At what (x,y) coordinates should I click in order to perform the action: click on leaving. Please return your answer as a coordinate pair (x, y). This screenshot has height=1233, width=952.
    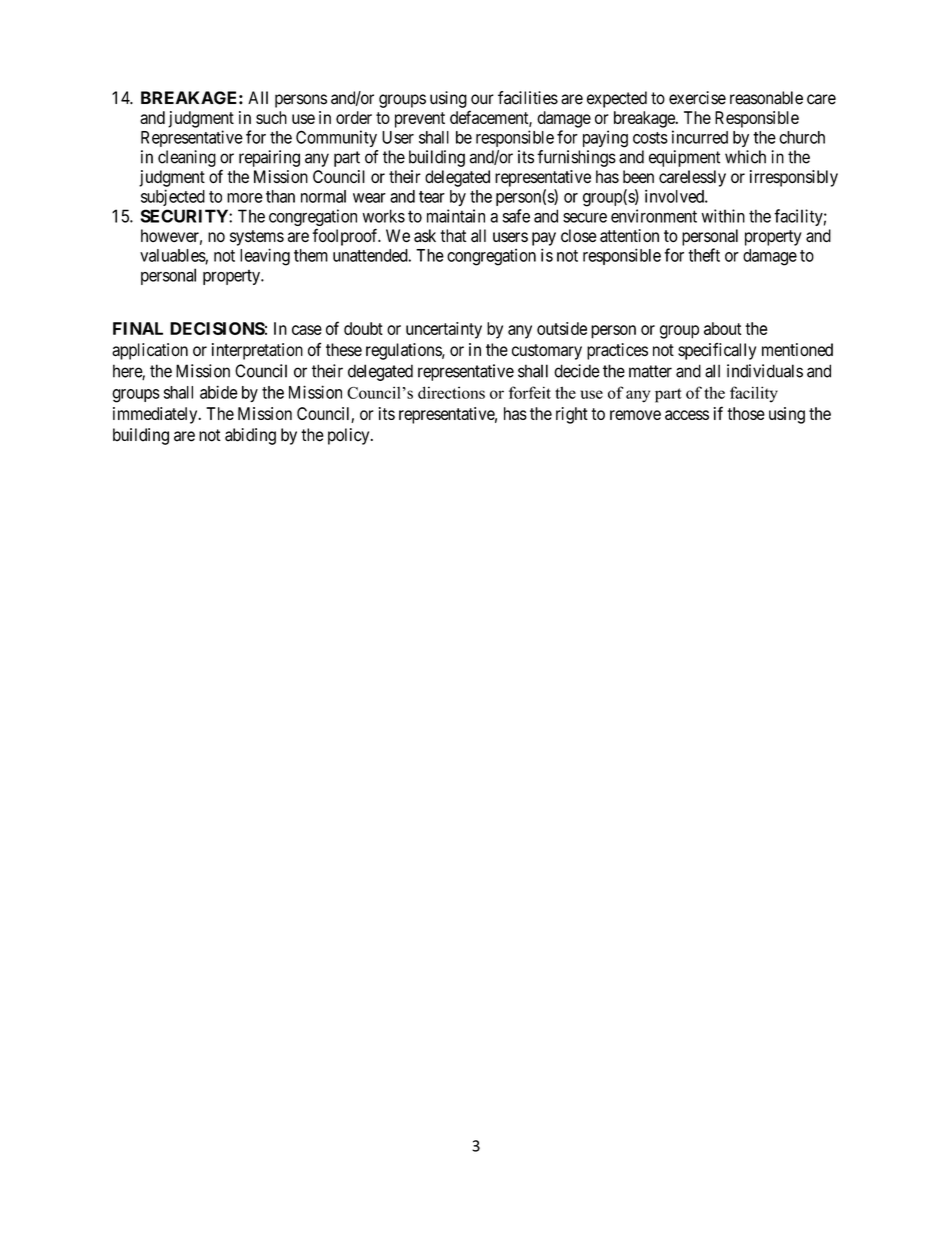
    Looking at the image, I should click on (265, 257).
